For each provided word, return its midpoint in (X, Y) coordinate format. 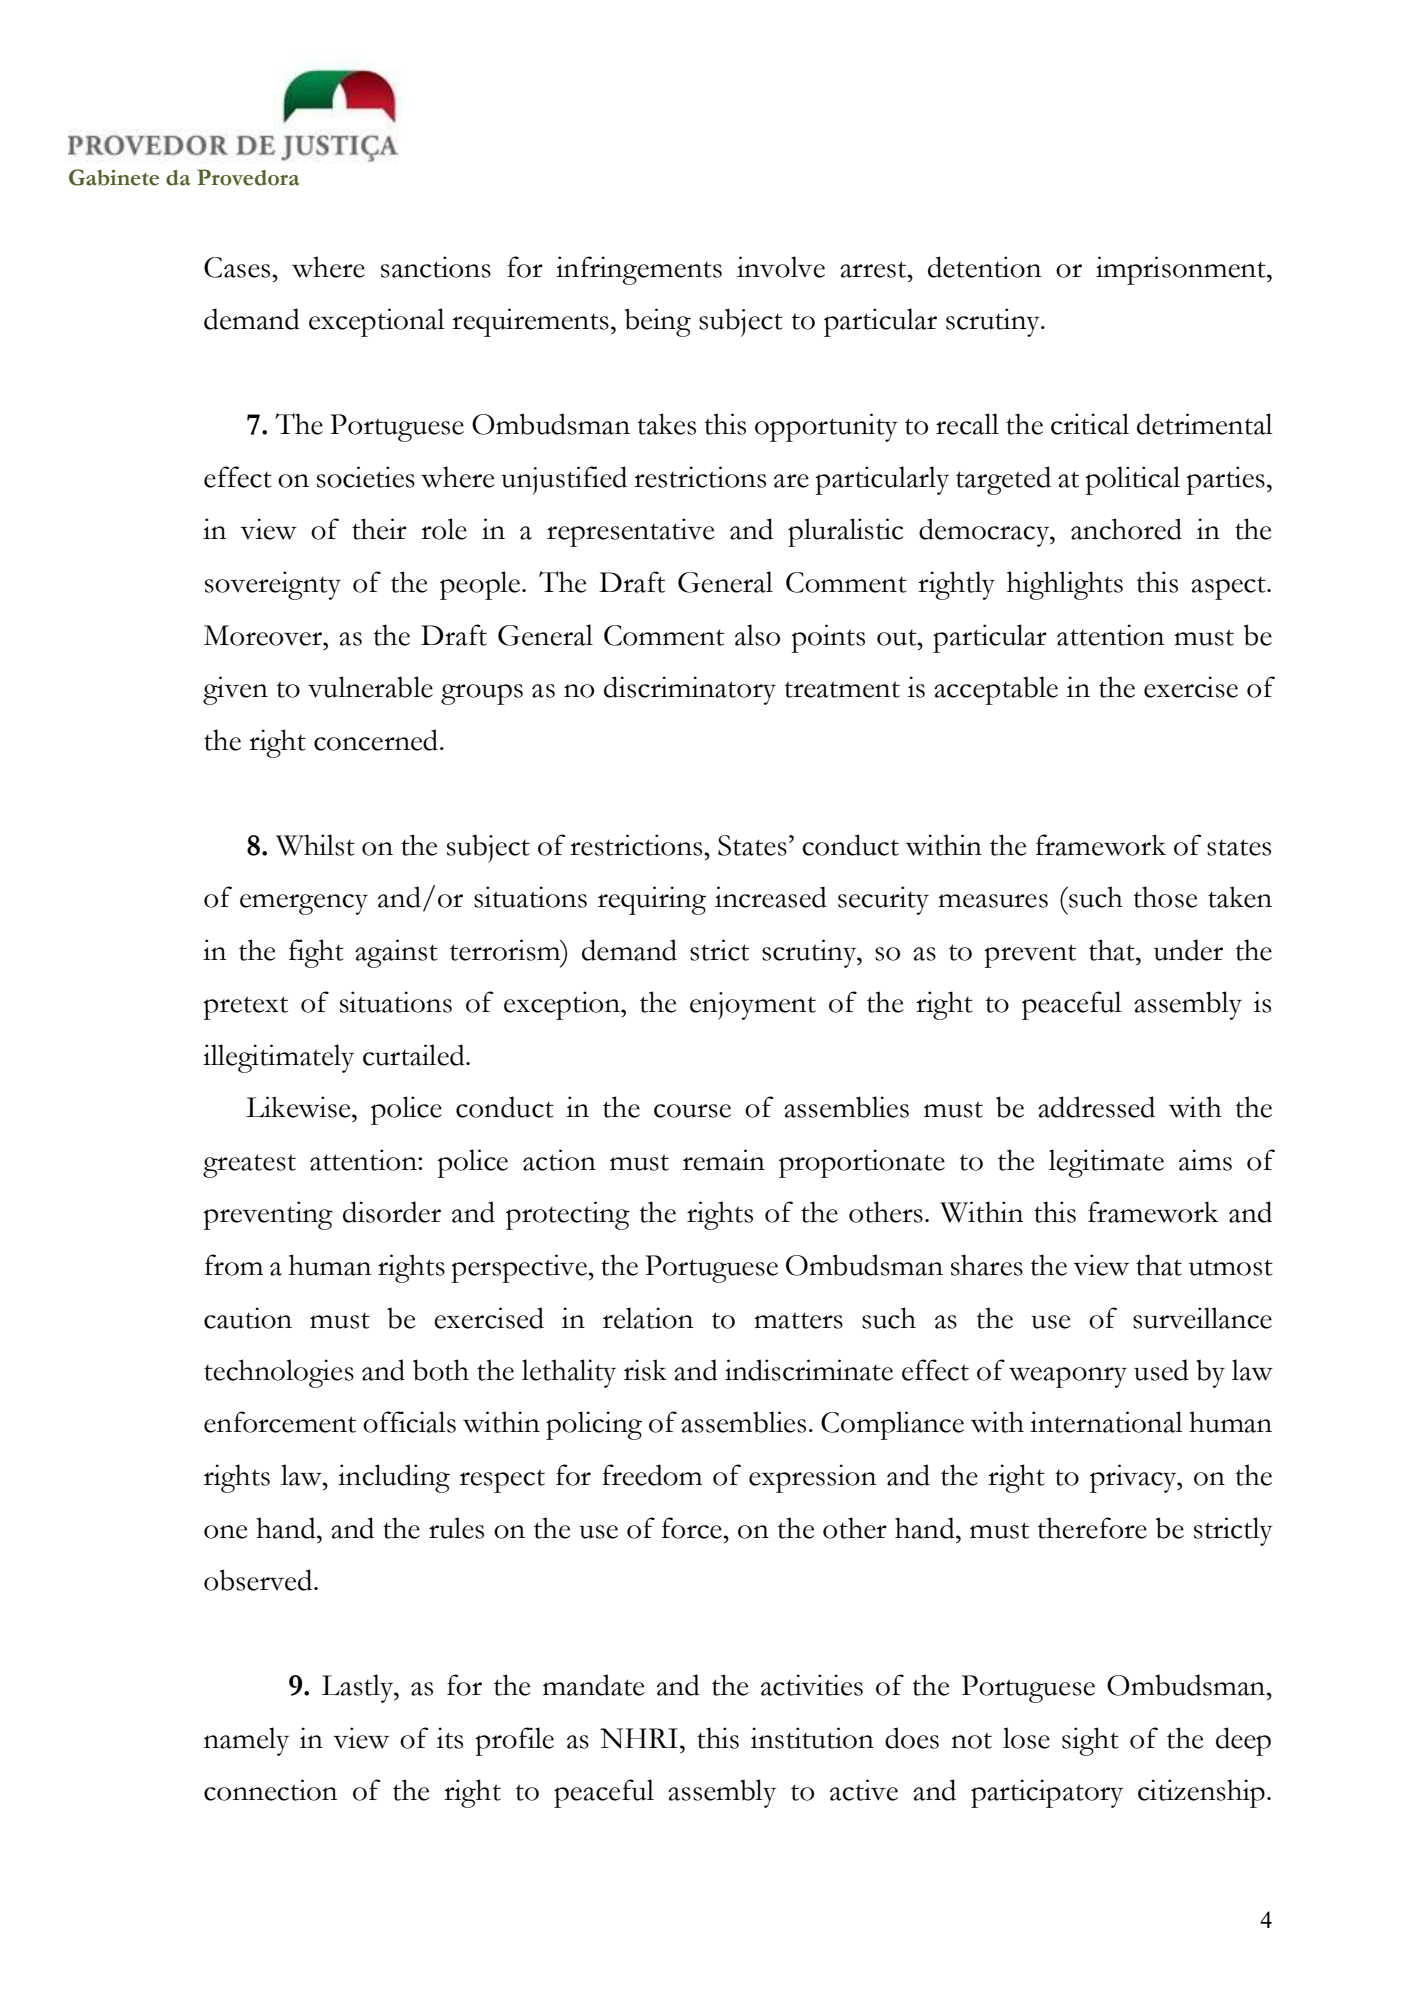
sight (1090, 1741)
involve (781, 267)
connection (270, 1790)
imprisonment (1182, 270)
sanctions (436, 267)
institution (812, 1738)
